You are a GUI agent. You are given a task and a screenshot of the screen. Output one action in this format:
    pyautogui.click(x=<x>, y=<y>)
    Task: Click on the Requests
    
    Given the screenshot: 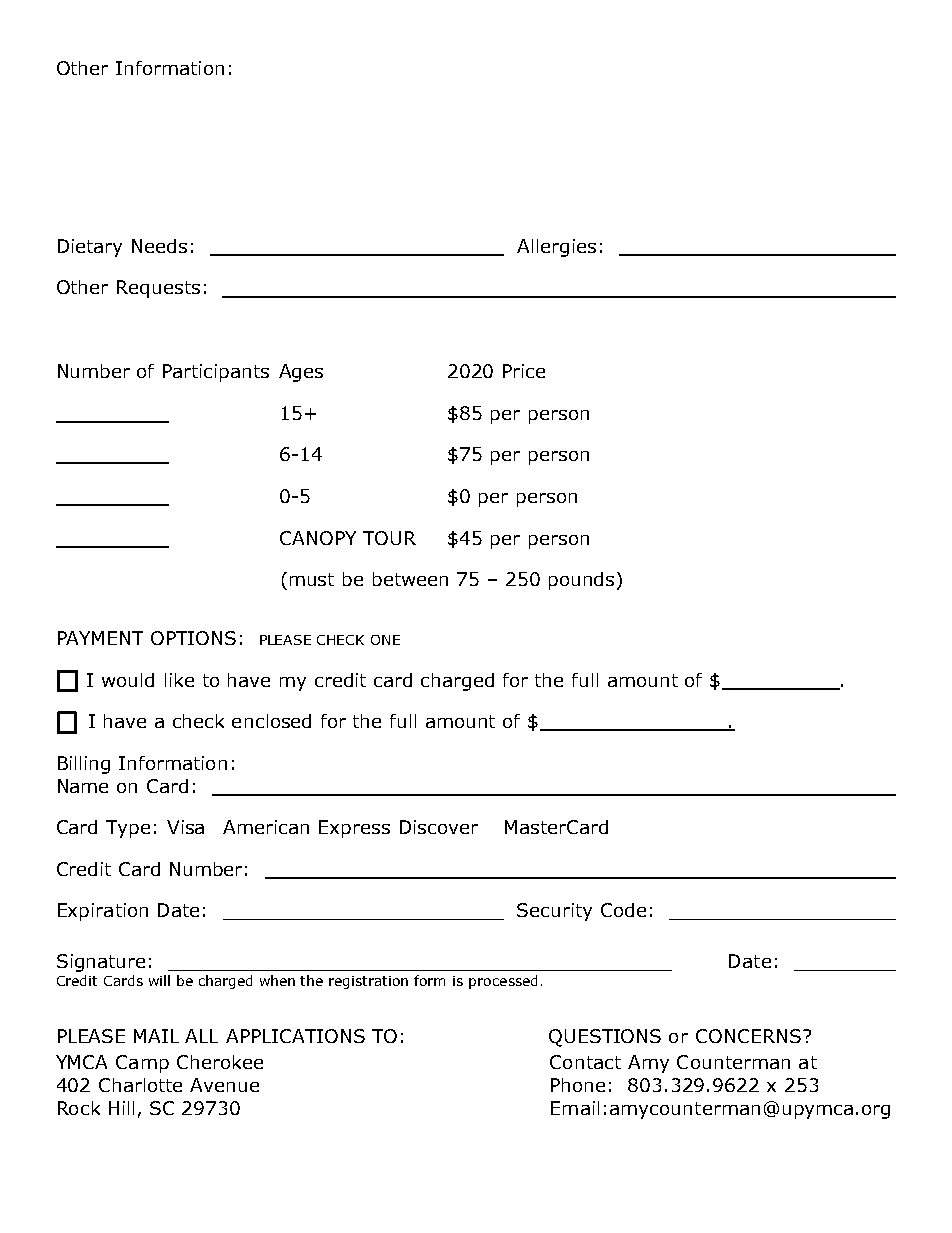 What is the action you would take?
    pyautogui.click(x=158, y=289)
